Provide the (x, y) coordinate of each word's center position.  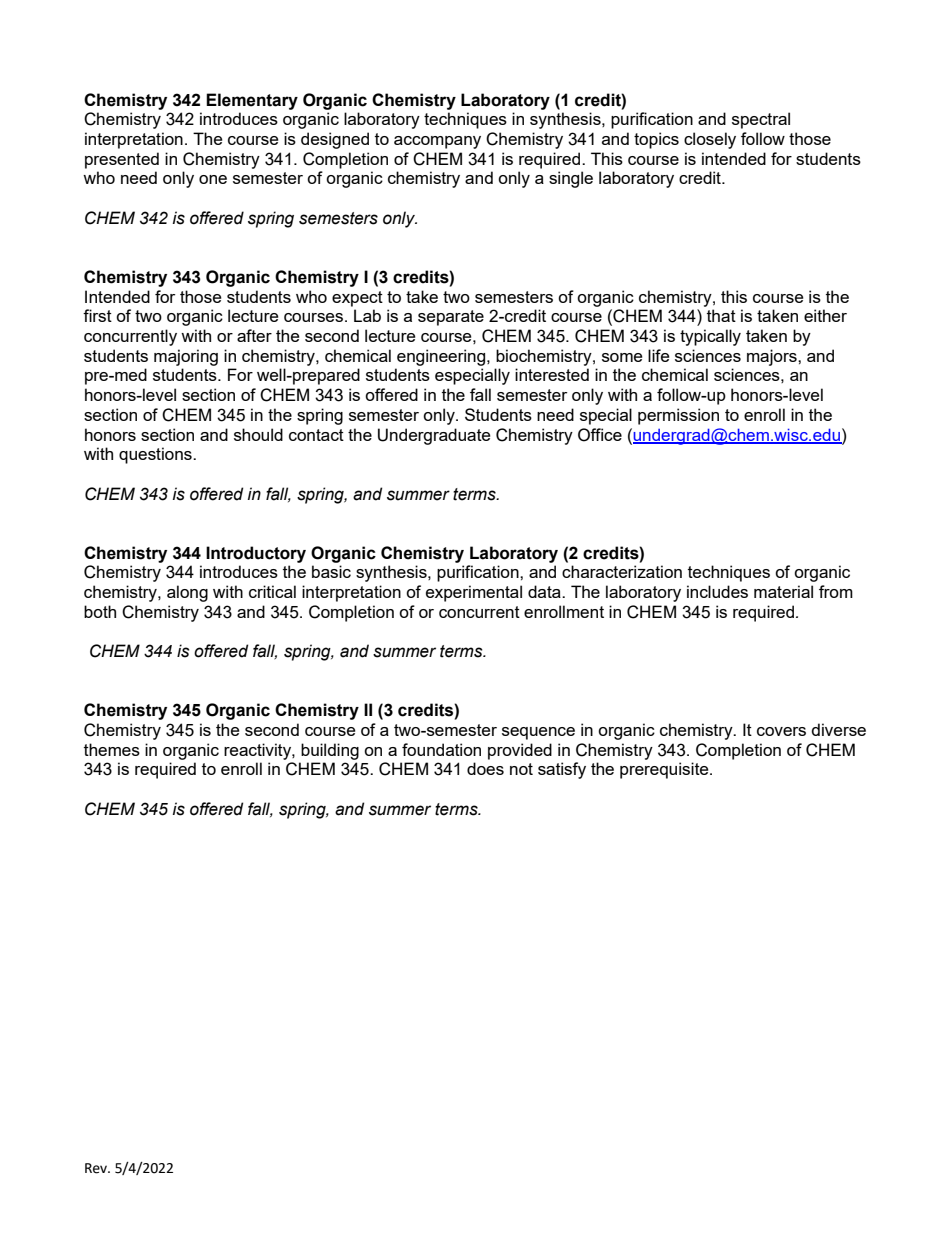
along (187, 593)
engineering (442, 357)
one (213, 179)
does (485, 768)
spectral (761, 120)
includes (717, 591)
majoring (186, 357)
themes (112, 749)
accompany (437, 142)
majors (773, 357)
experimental (474, 593)
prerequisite (665, 770)
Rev (97, 1168)
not (521, 769)
